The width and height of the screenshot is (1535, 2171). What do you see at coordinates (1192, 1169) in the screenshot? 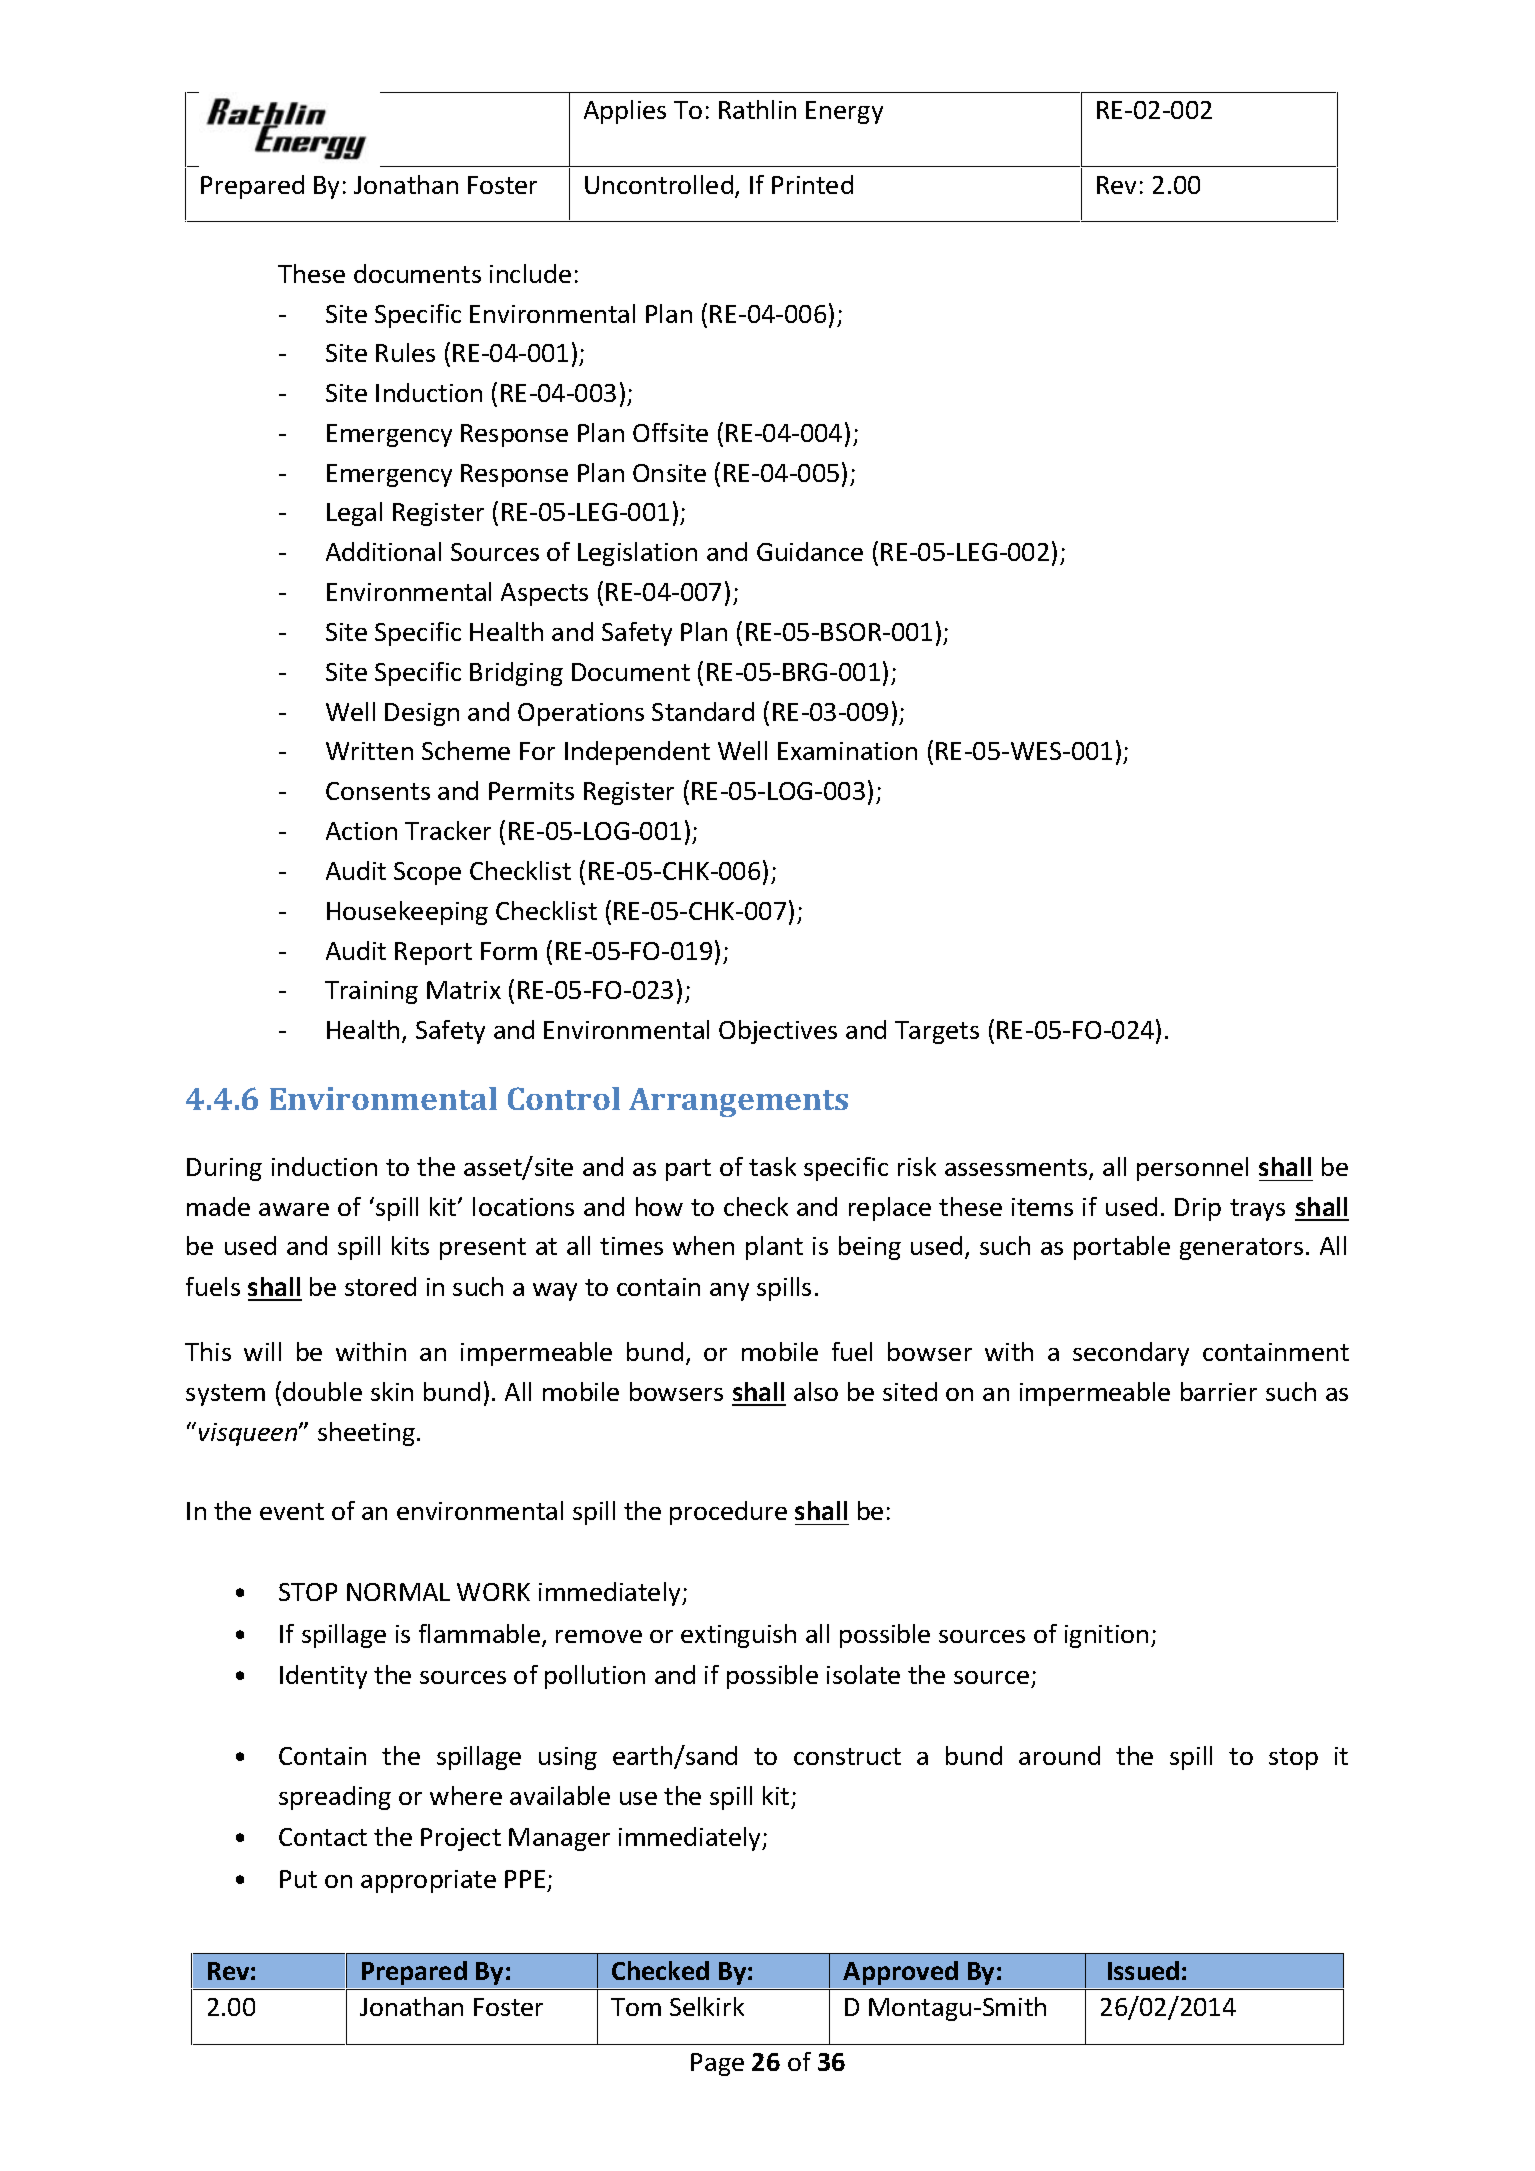
I see `personnel` at bounding box center [1192, 1169].
